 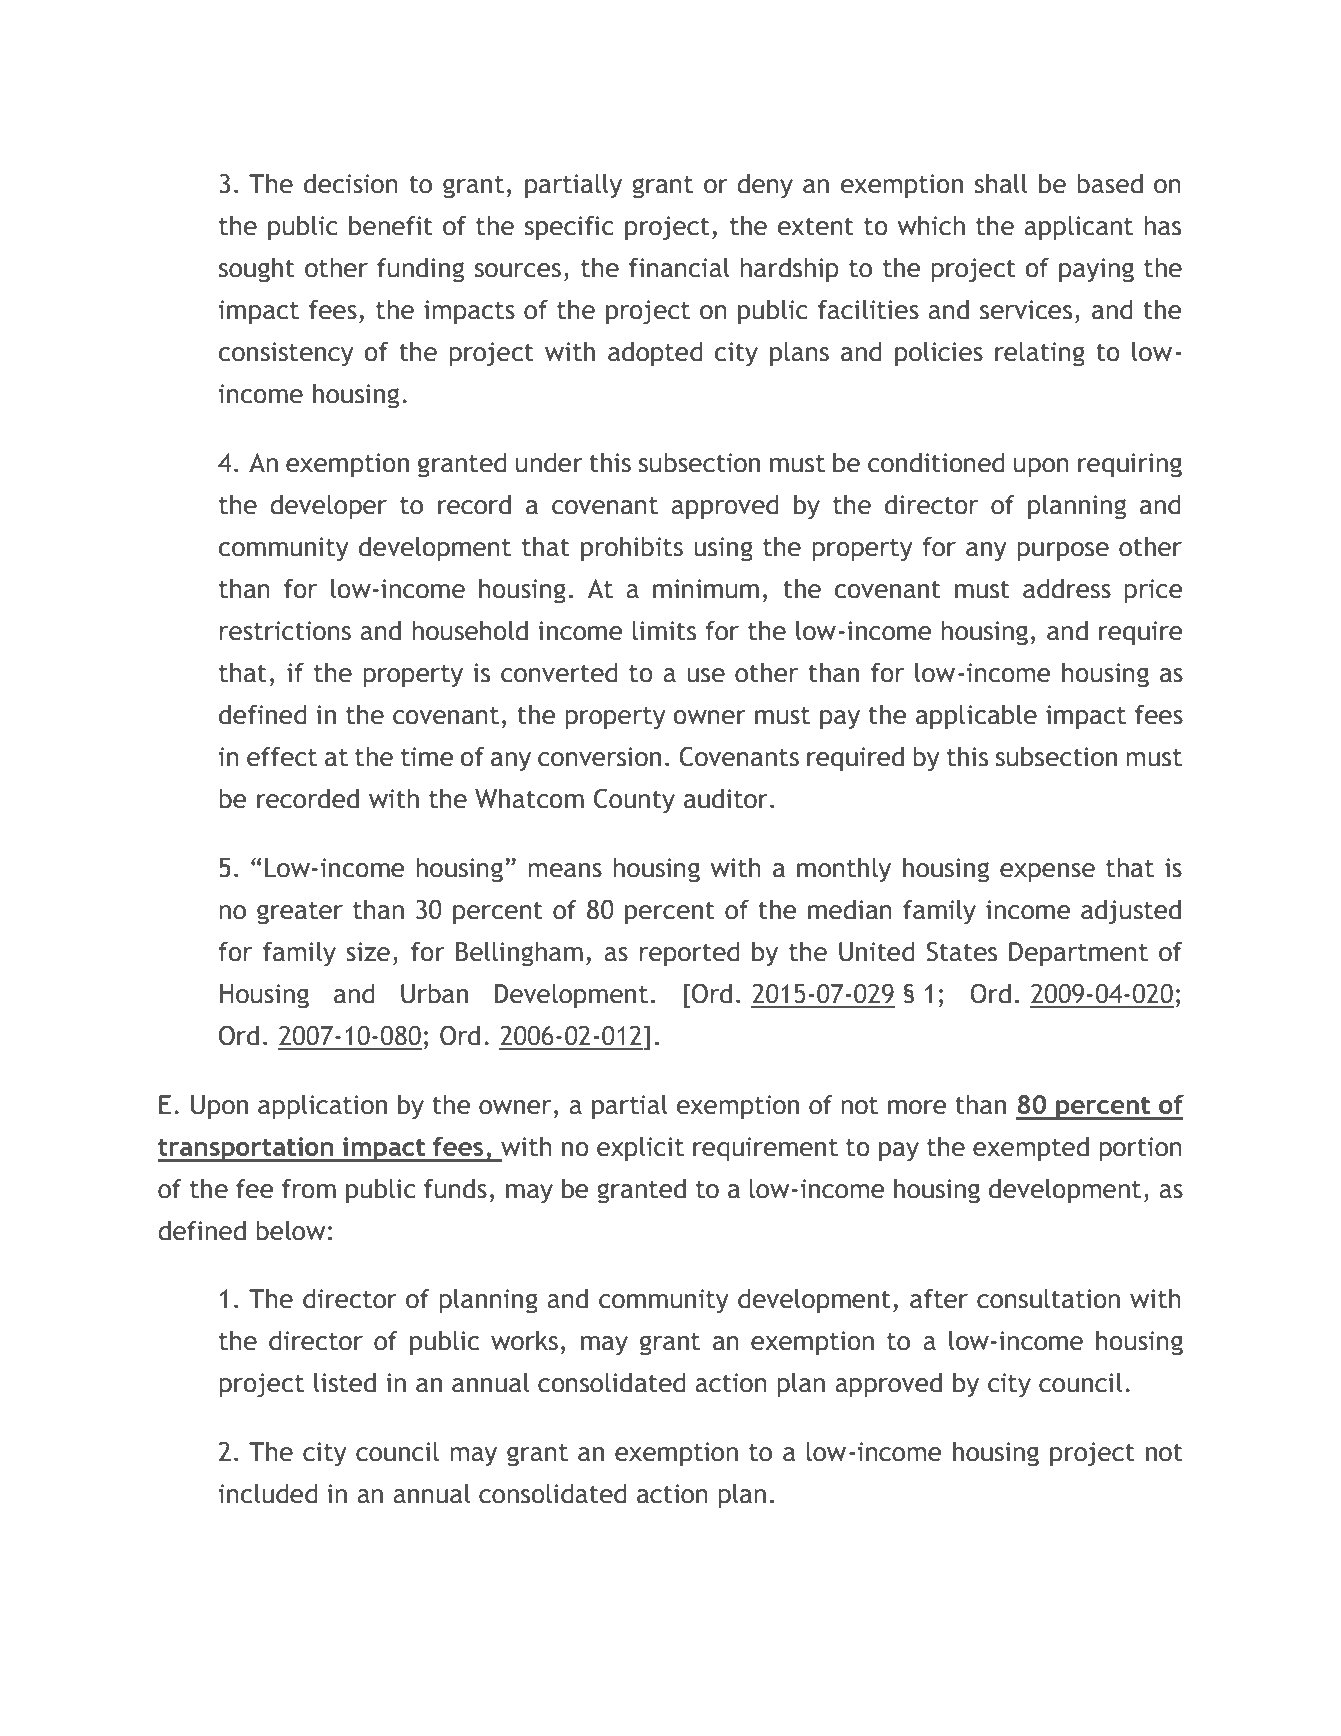 I want to click on listed, so click(x=345, y=1382).
